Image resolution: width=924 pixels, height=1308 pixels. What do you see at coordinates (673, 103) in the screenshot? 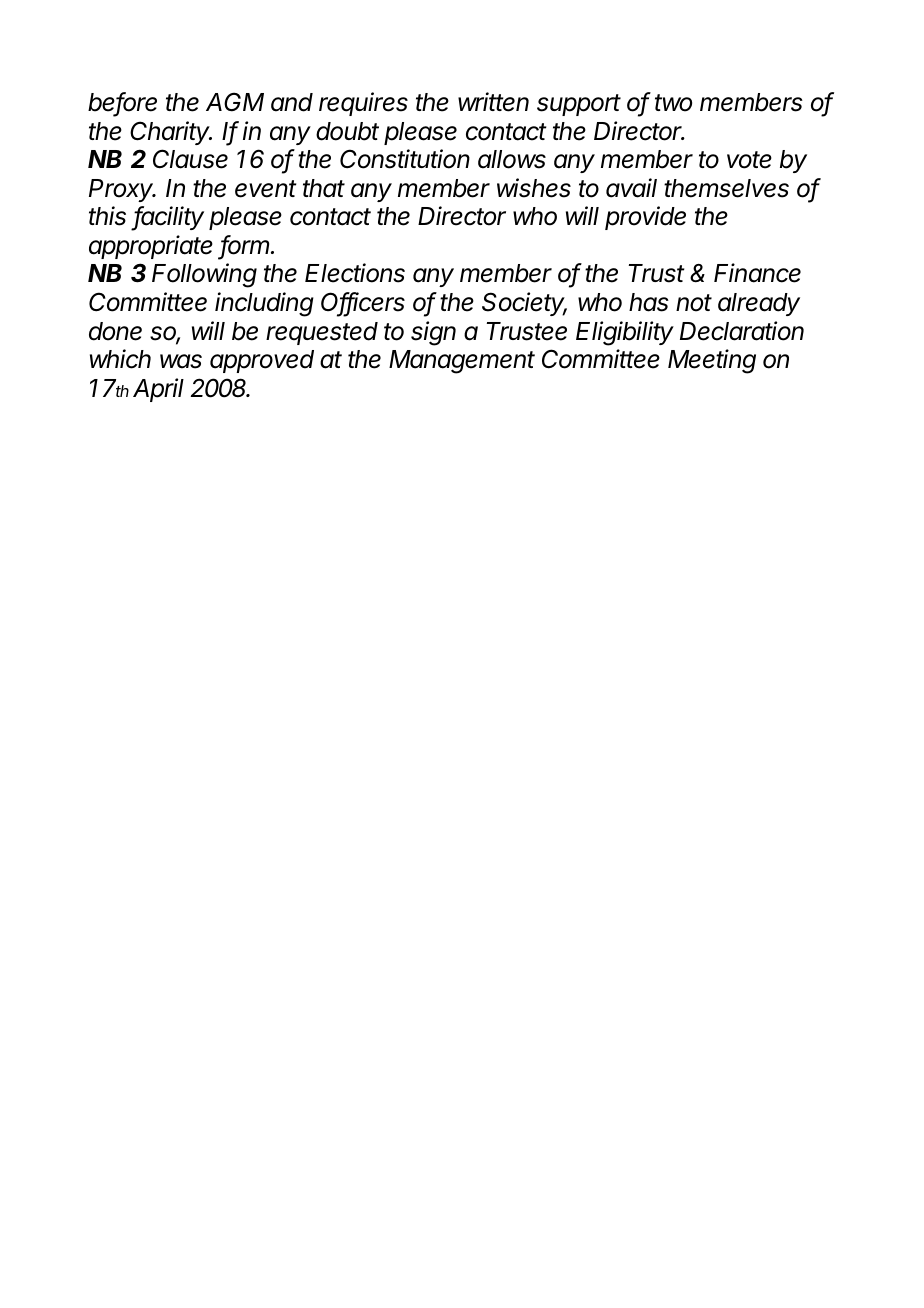
I see `two` at bounding box center [673, 103].
